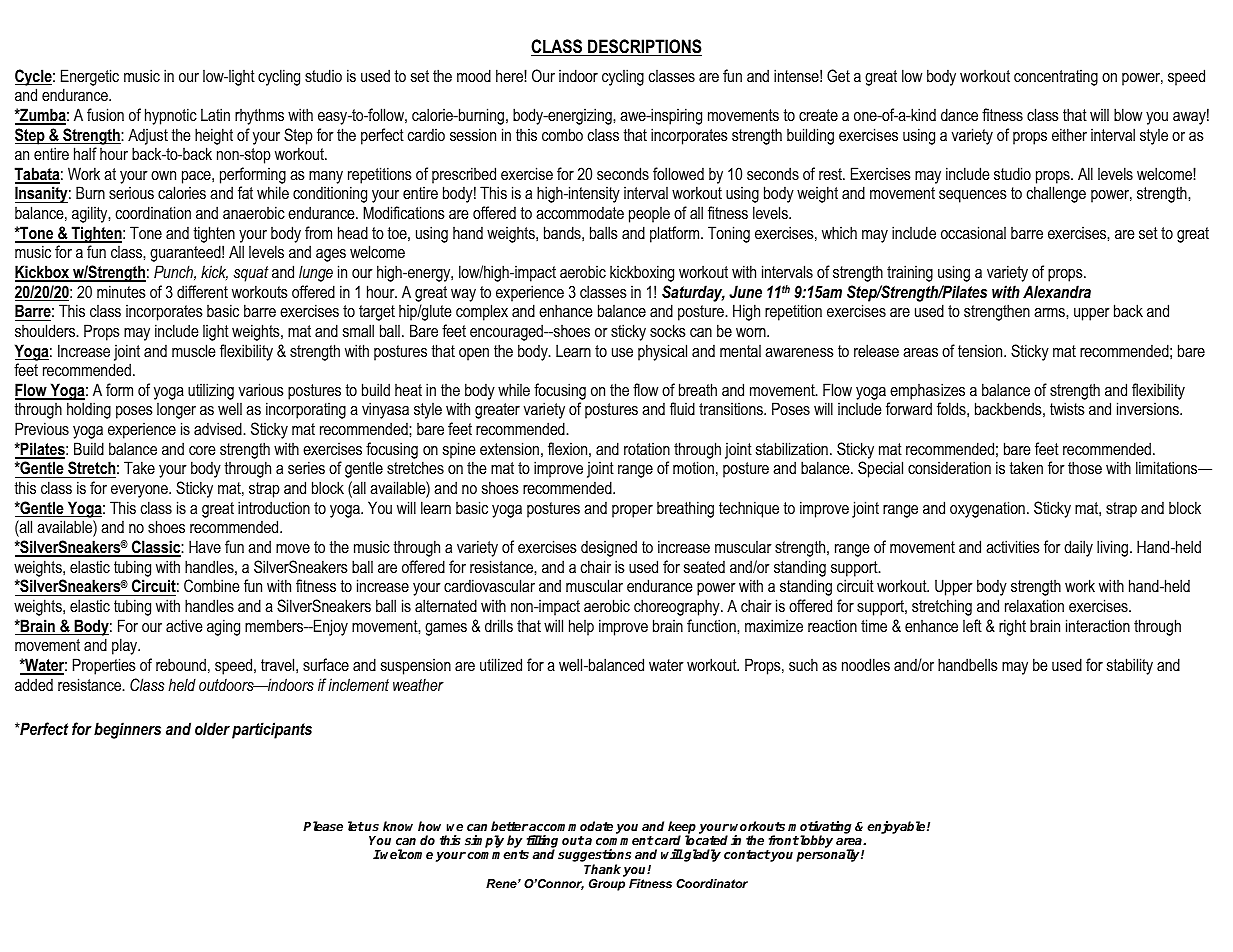  What do you see at coordinates (202, 450) in the image?
I see `core` at bounding box center [202, 450].
